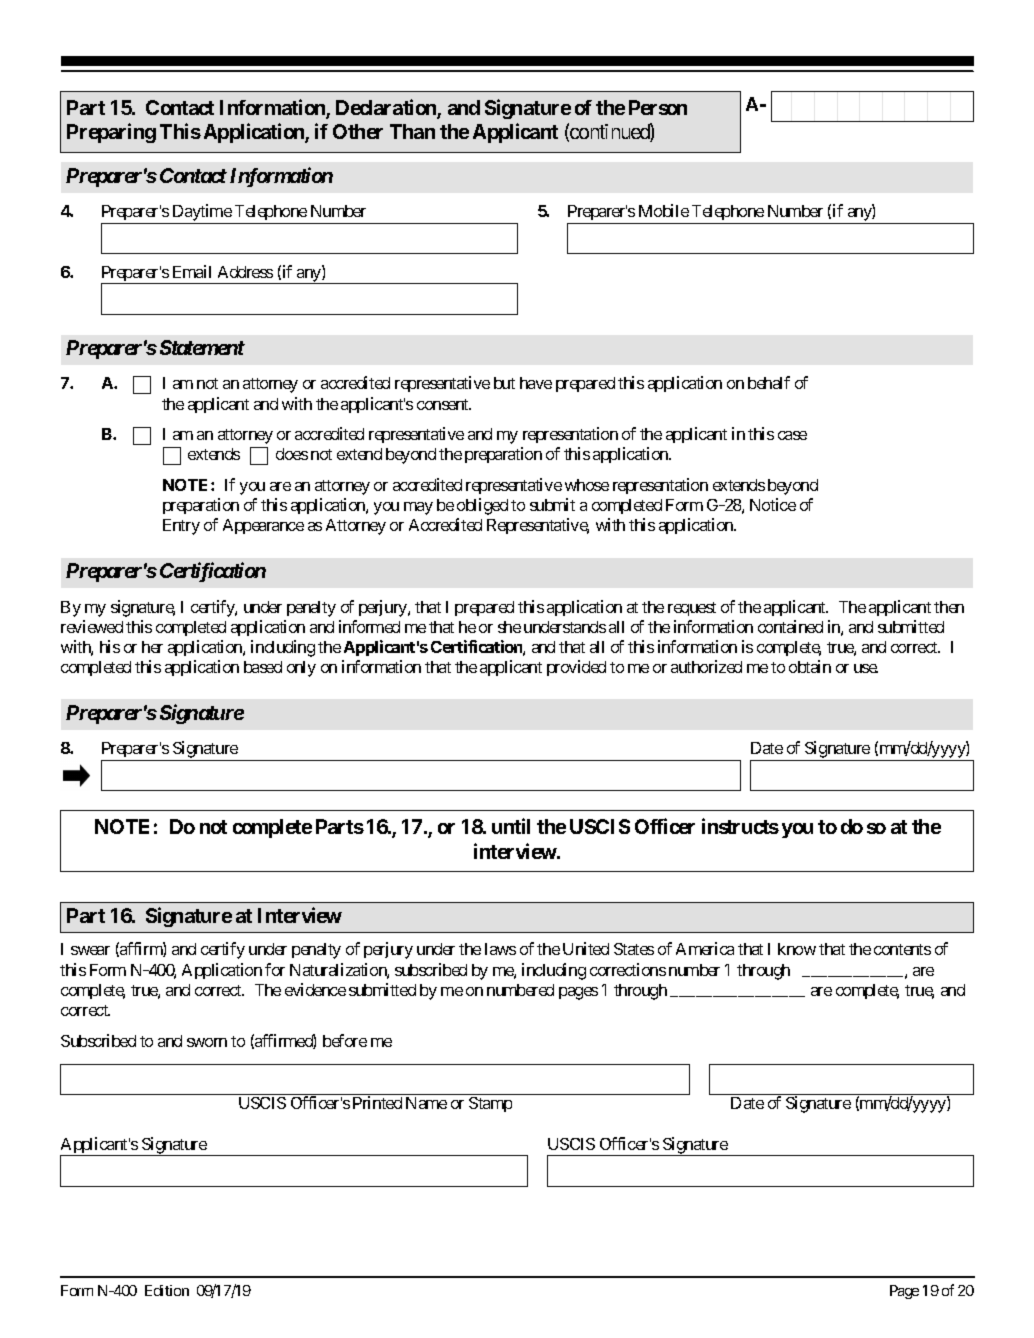 This screenshot has width=1034, height=1338. What do you see at coordinates (490, 1104) in the screenshot?
I see `Stamp` at bounding box center [490, 1104].
